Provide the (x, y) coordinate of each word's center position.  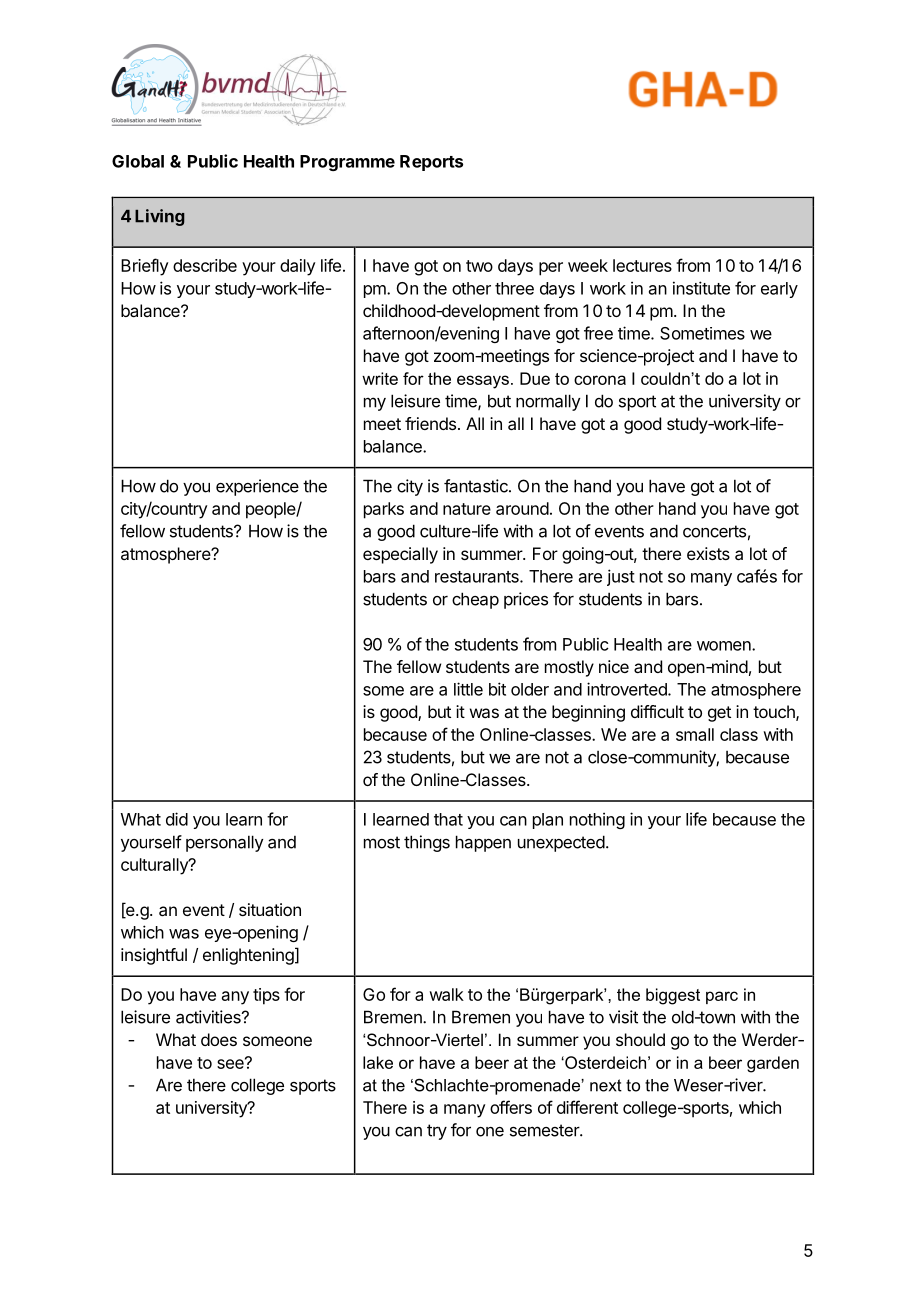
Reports (431, 163)
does (219, 1039)
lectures (642, 265)
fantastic (477, 486)
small (695, 734)
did (177, 819)
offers (511, 1107)
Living (160, 217)
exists (708, 553)
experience (257, 487)
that (448, 819)
